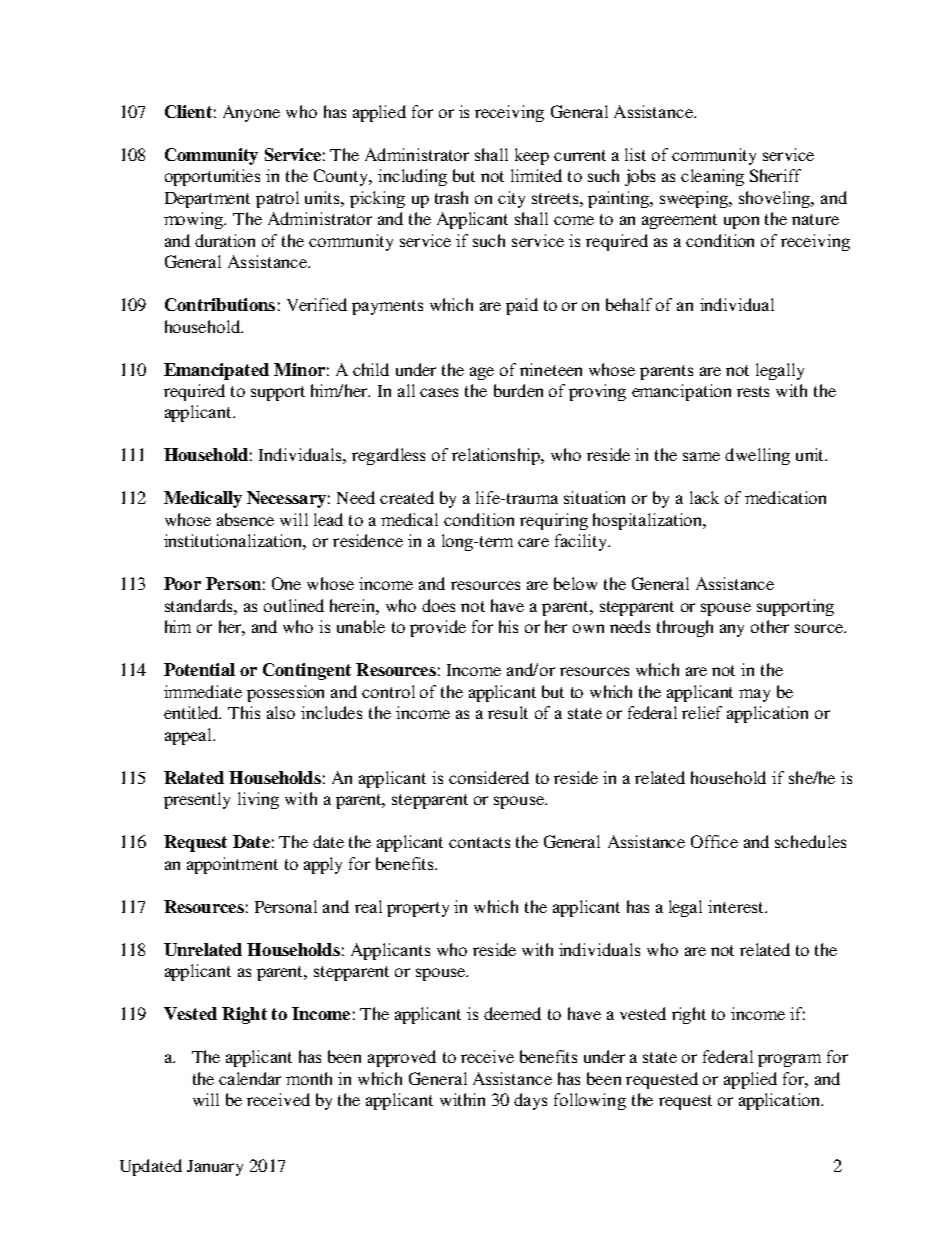 The image size is (952, 1233). I want to click on dwelling, so click(757, 456).
